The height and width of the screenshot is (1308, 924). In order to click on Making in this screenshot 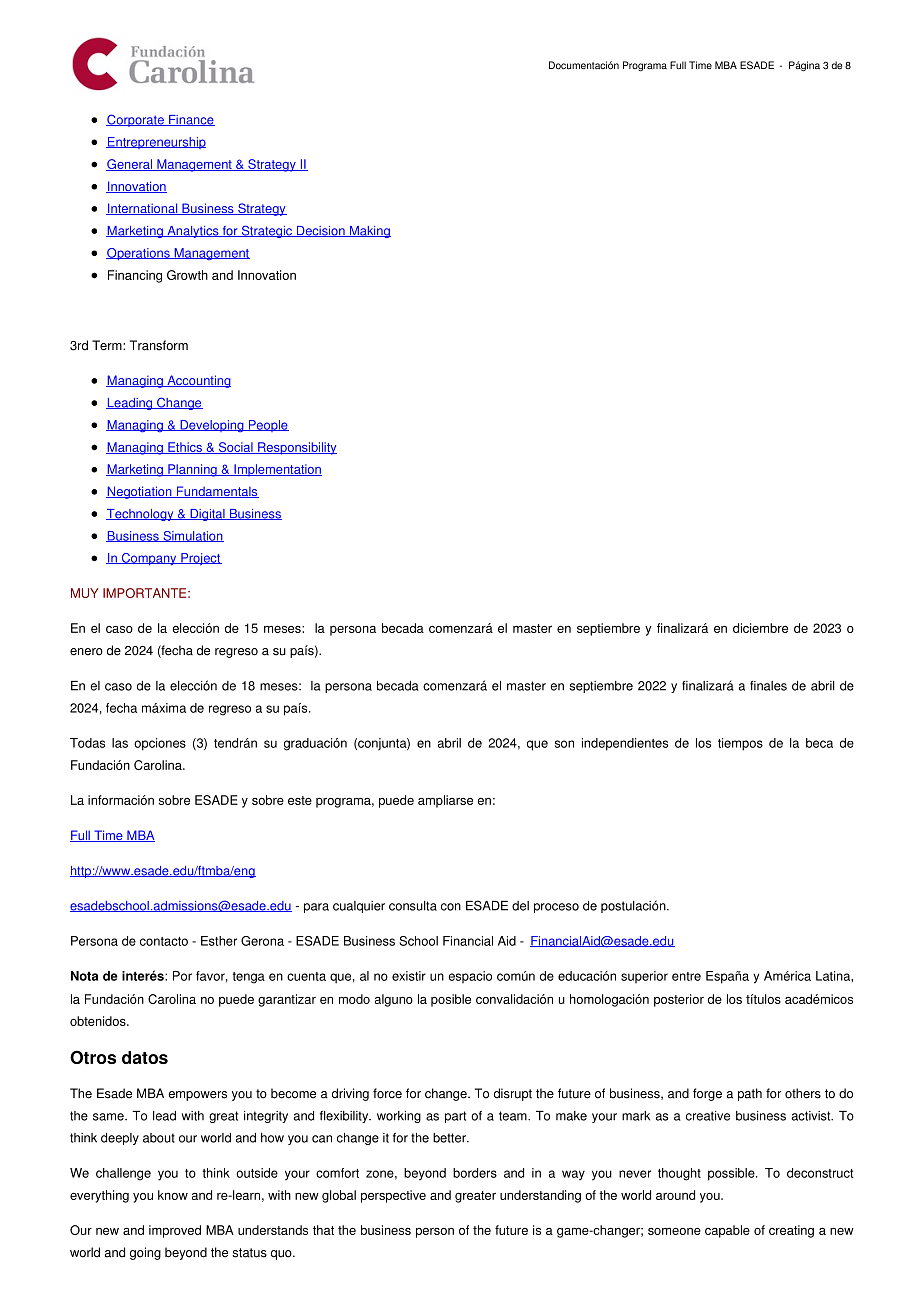, I will do `click(369, 232)`.
